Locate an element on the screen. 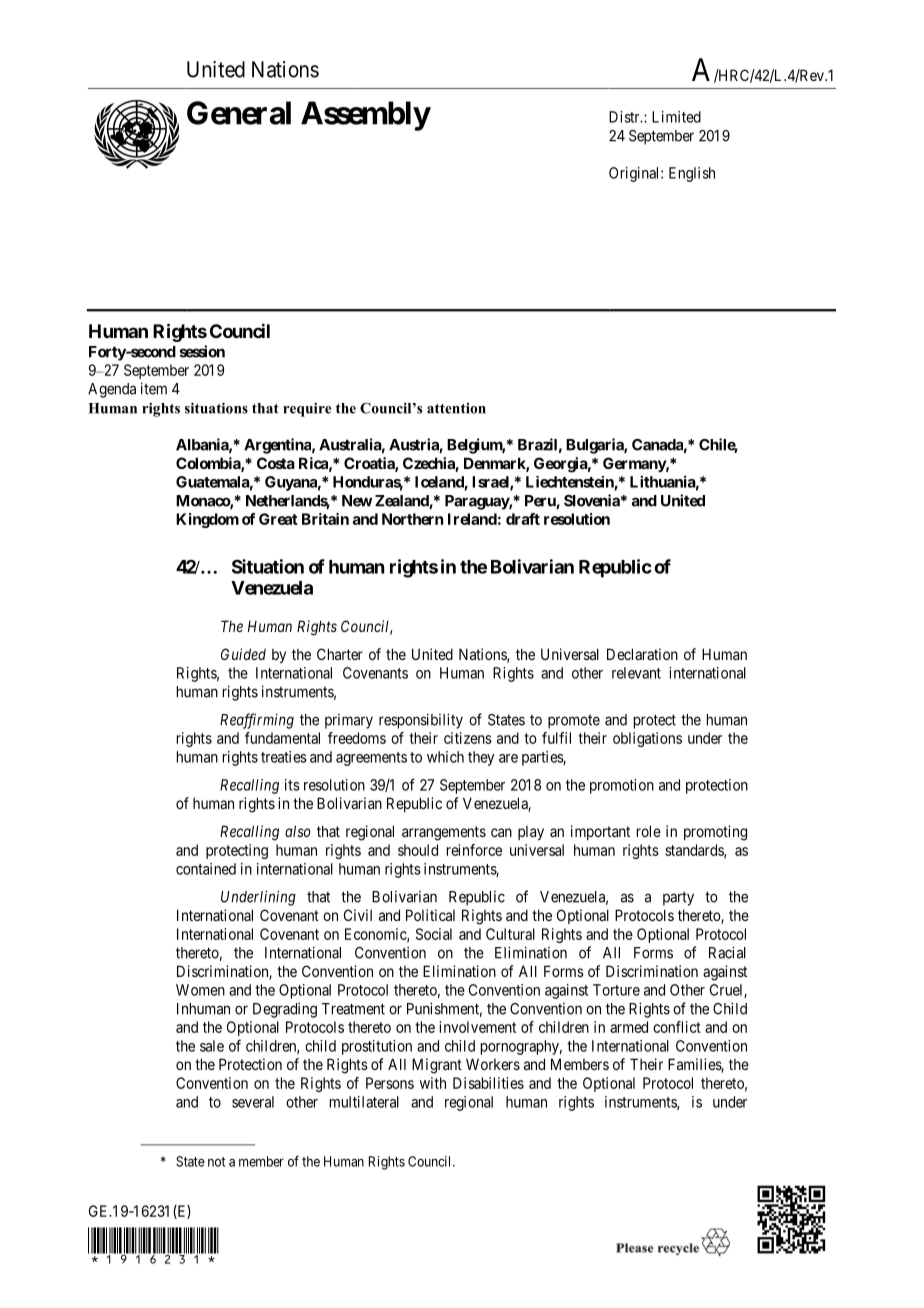 This screenshot has width=924, height=1308. contained is located at coordinates (206, 869).
